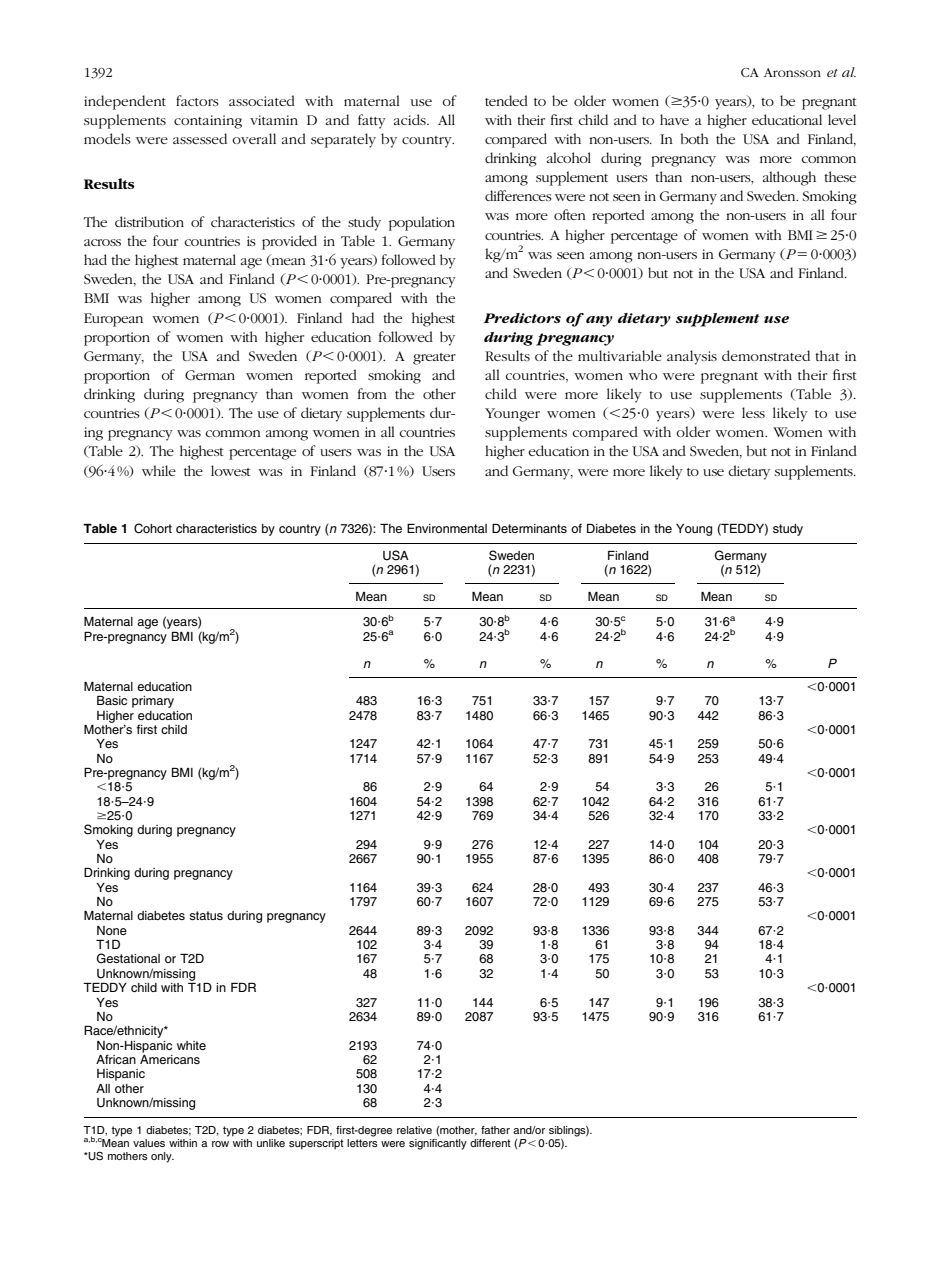 The image size is (952, 1270). I want to click on factors, so click(197, 100).
